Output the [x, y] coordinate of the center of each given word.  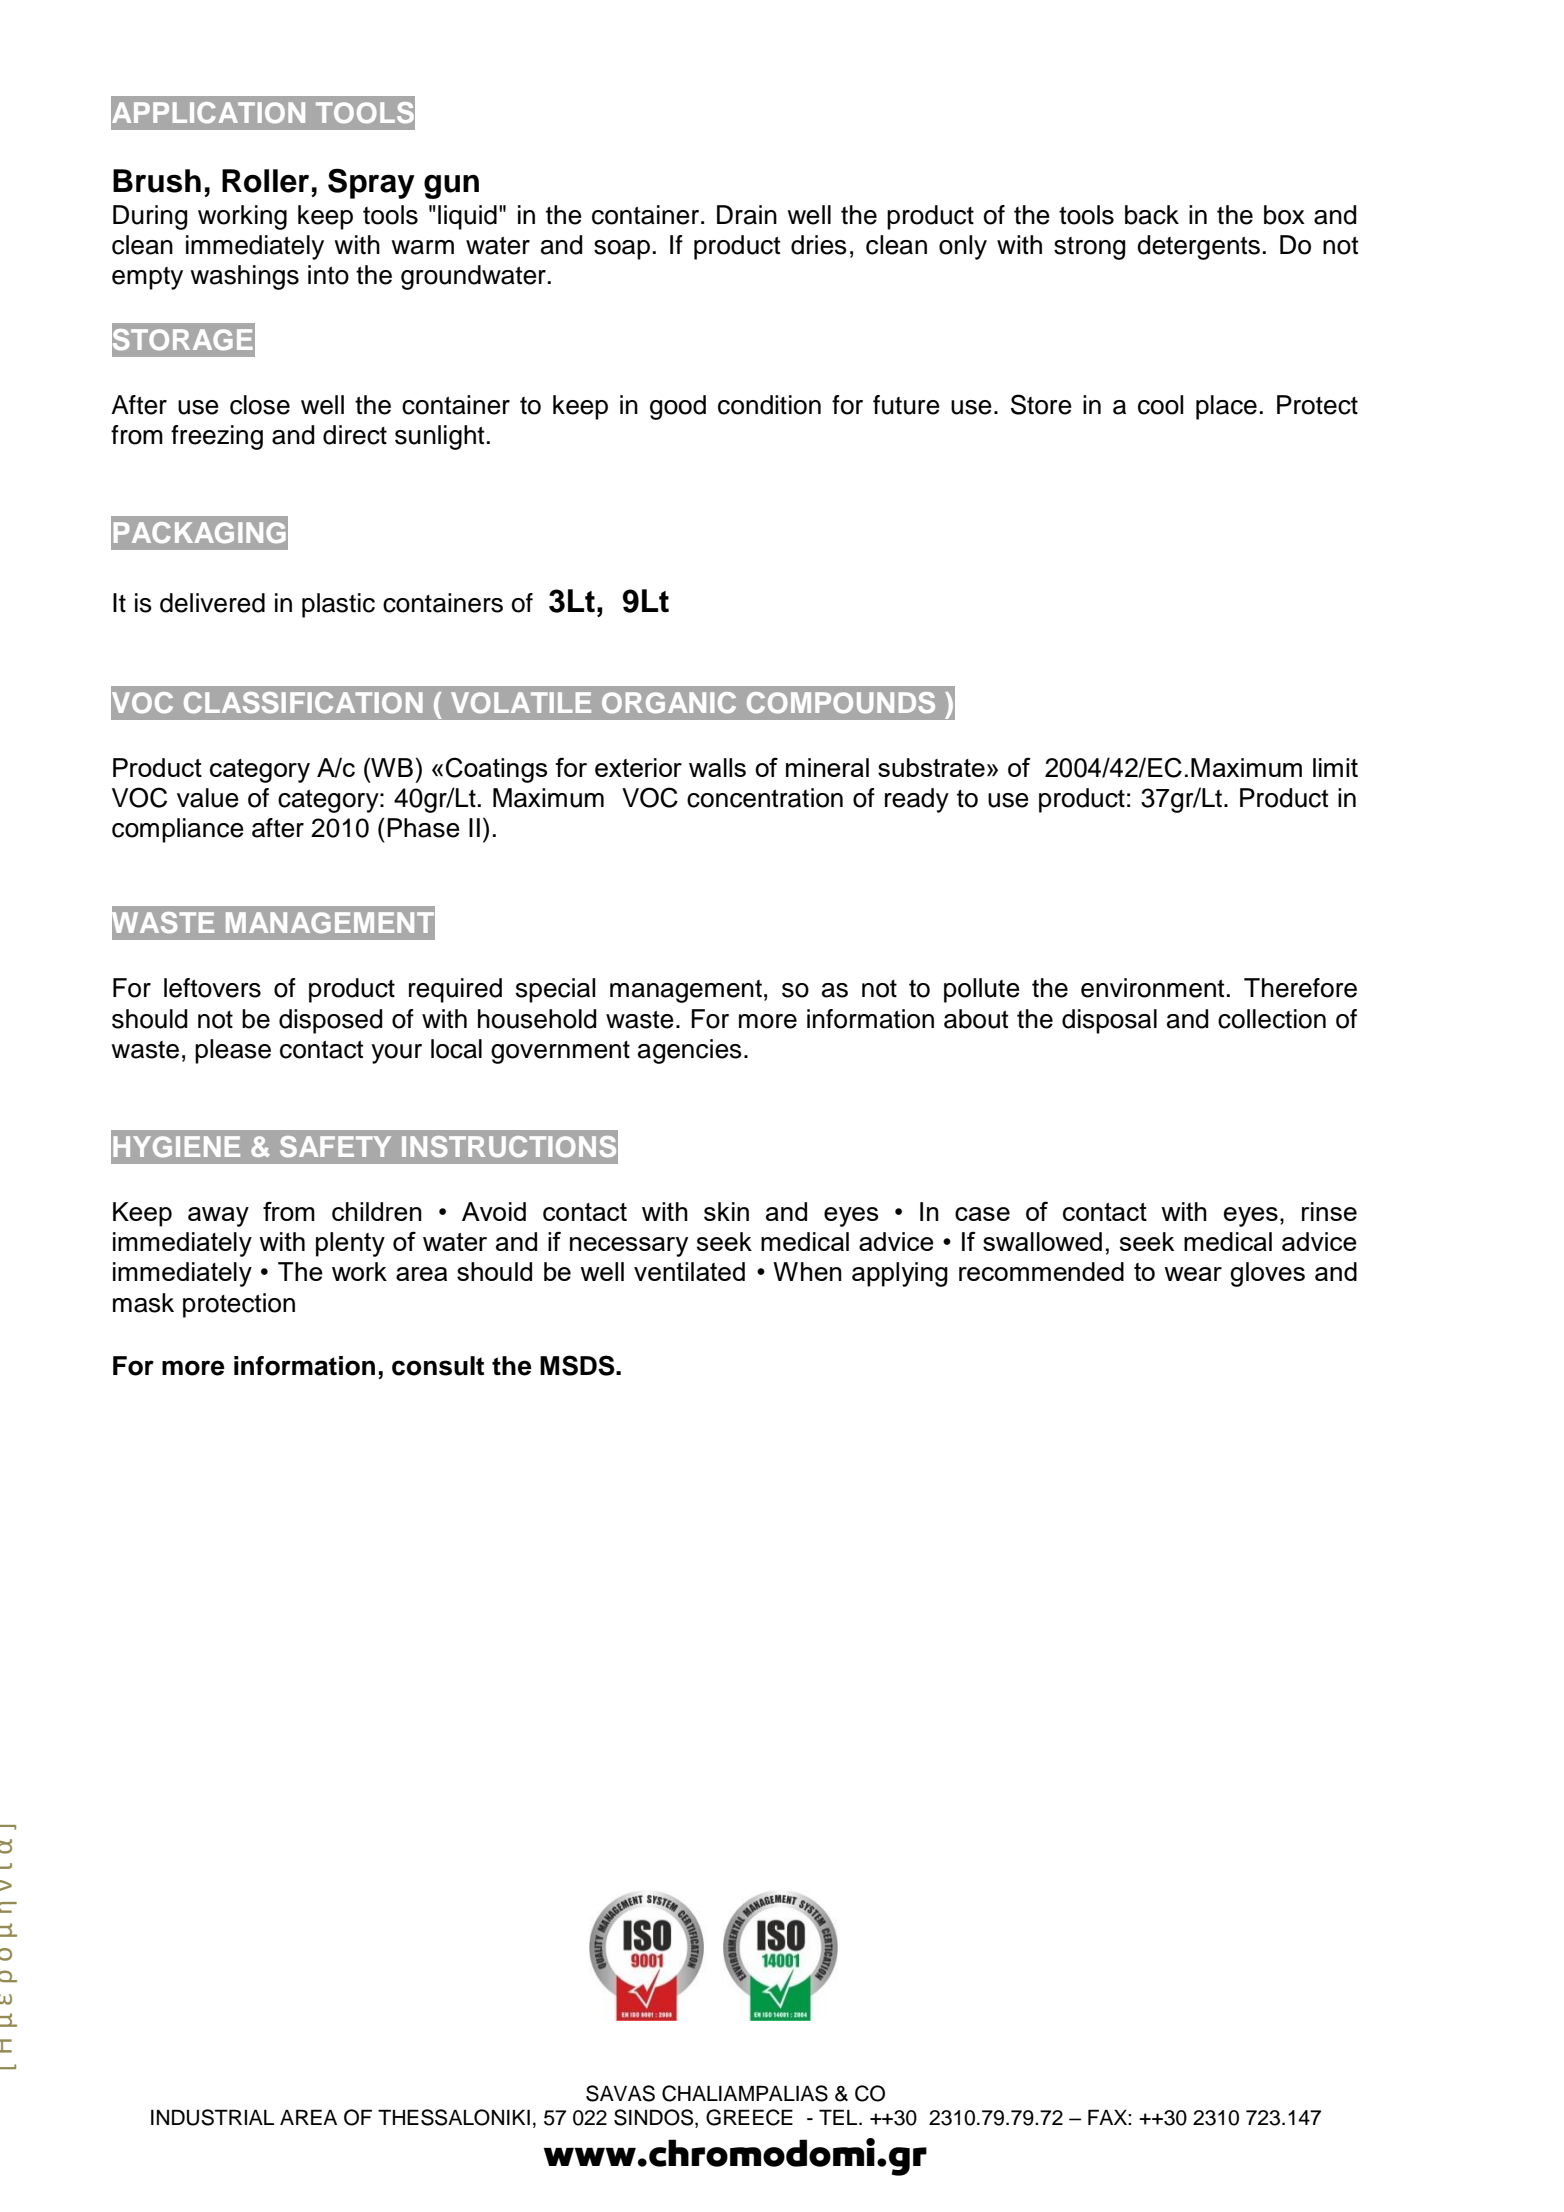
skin [726, 1211]
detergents [1198, 247]
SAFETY [335, 1146]
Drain [747, 215]
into [328, 275]
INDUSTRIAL [212, 2117]
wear [1193, 1274]
